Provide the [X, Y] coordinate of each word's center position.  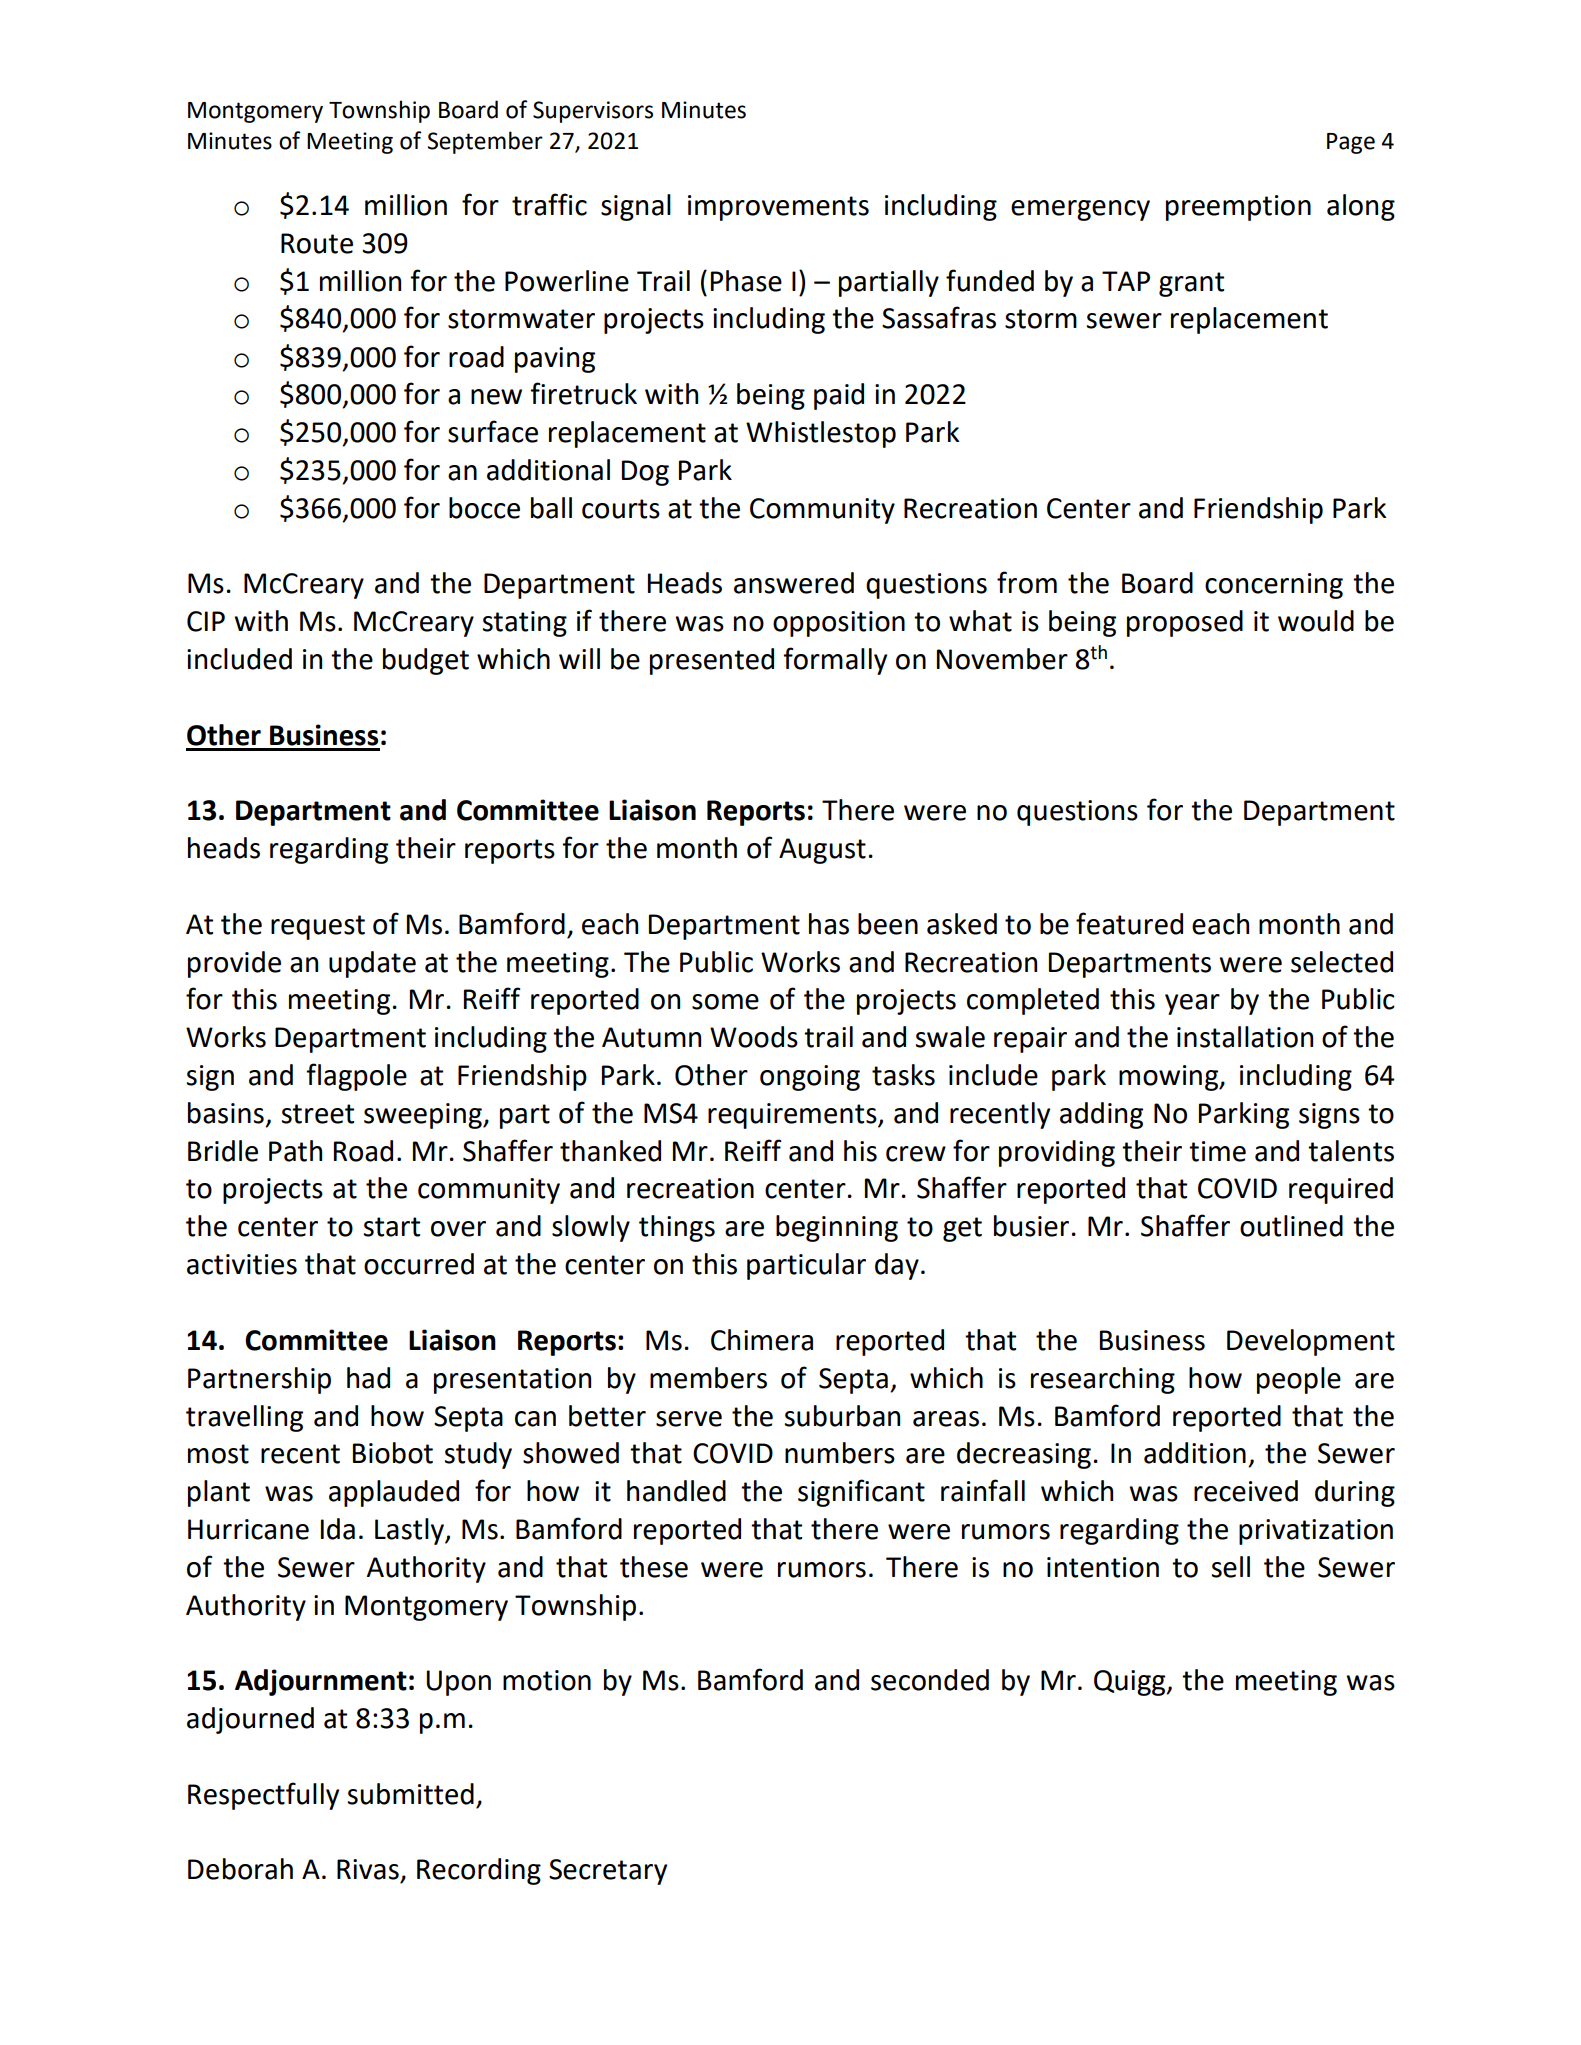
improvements [778, 208]
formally [835, 661]
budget [426, 661]
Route [317, 243]
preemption [1238, 208]
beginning [837, 1228]
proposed [1185, 623]
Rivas [368, 1869]
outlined [1291, 1226]
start [392, 1227]
